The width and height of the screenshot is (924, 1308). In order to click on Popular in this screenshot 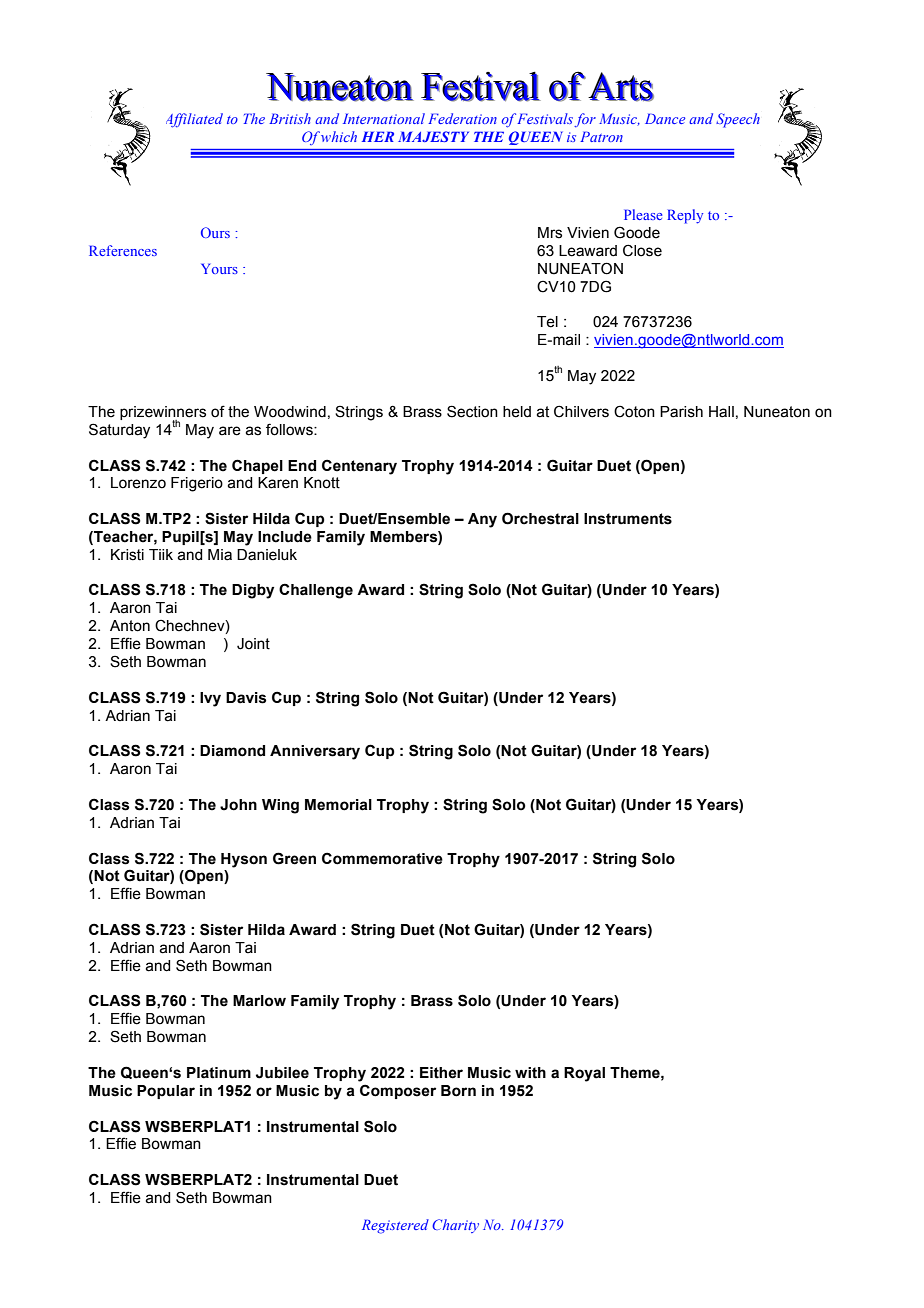, I will do `click(166, 1092)`.
